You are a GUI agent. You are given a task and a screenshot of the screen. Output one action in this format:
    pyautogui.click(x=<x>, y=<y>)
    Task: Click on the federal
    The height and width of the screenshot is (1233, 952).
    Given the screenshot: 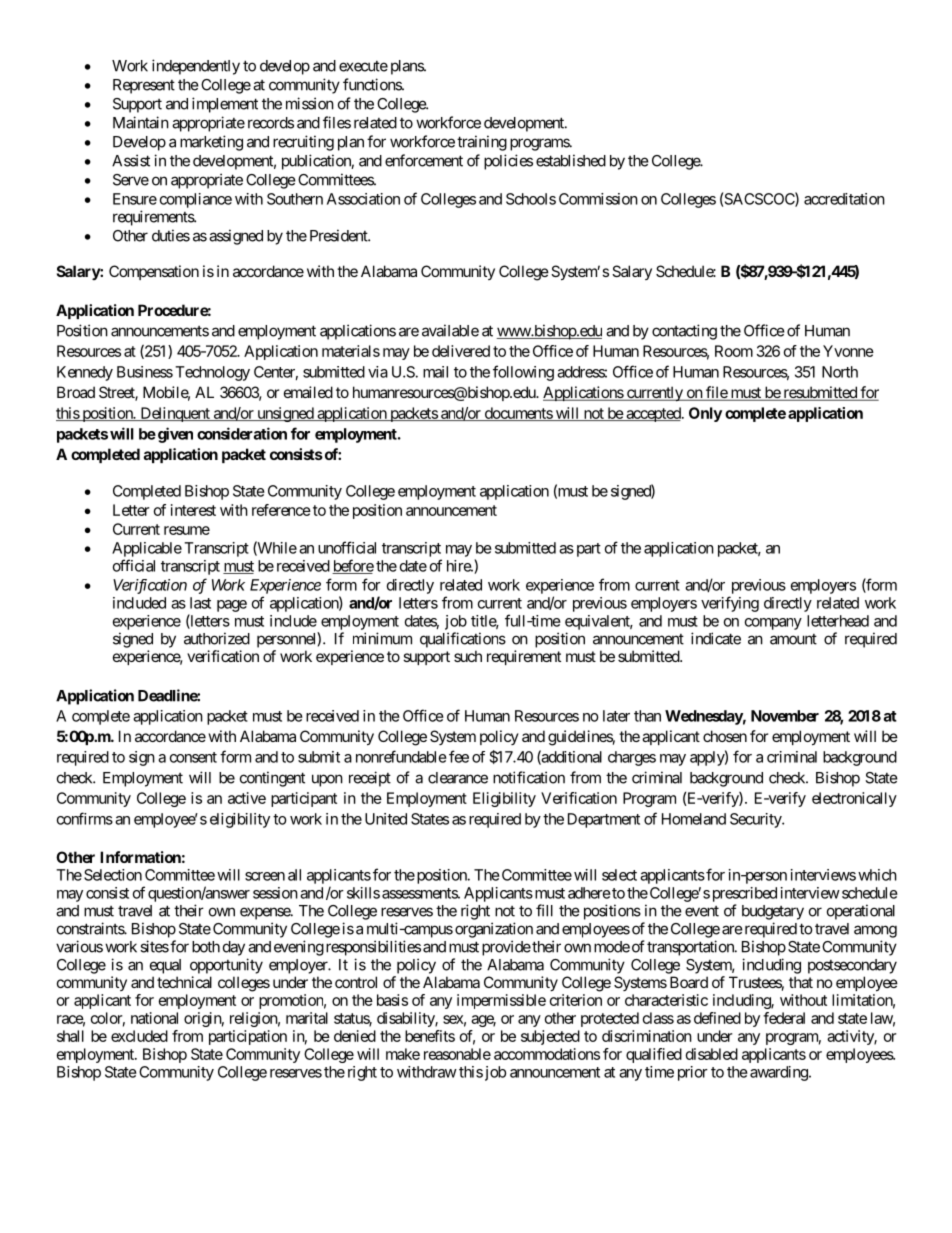 What is the action you would take?
    pyautogui.click(x=784, y=1018)
